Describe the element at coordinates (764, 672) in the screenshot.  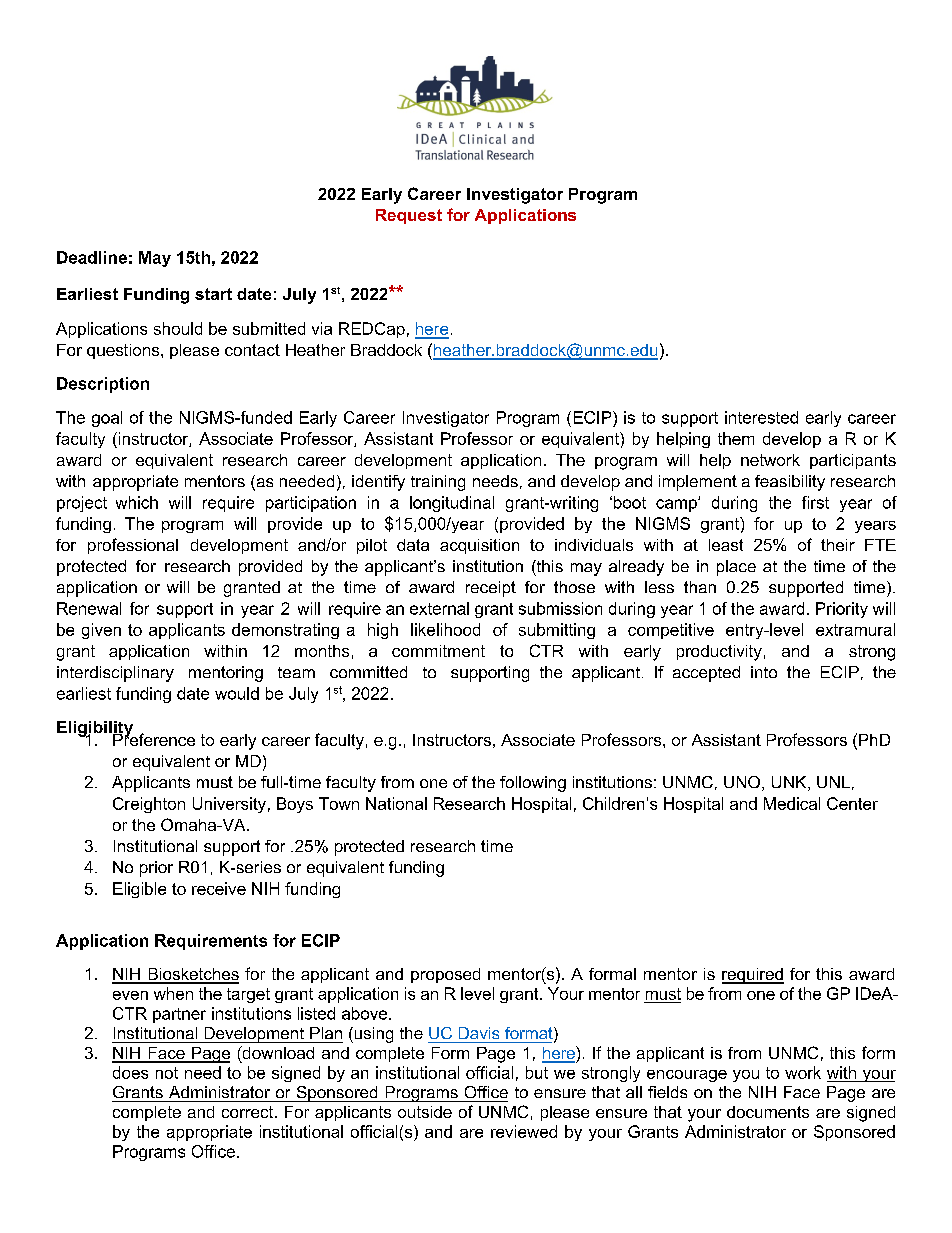
I see `into` at that location.
